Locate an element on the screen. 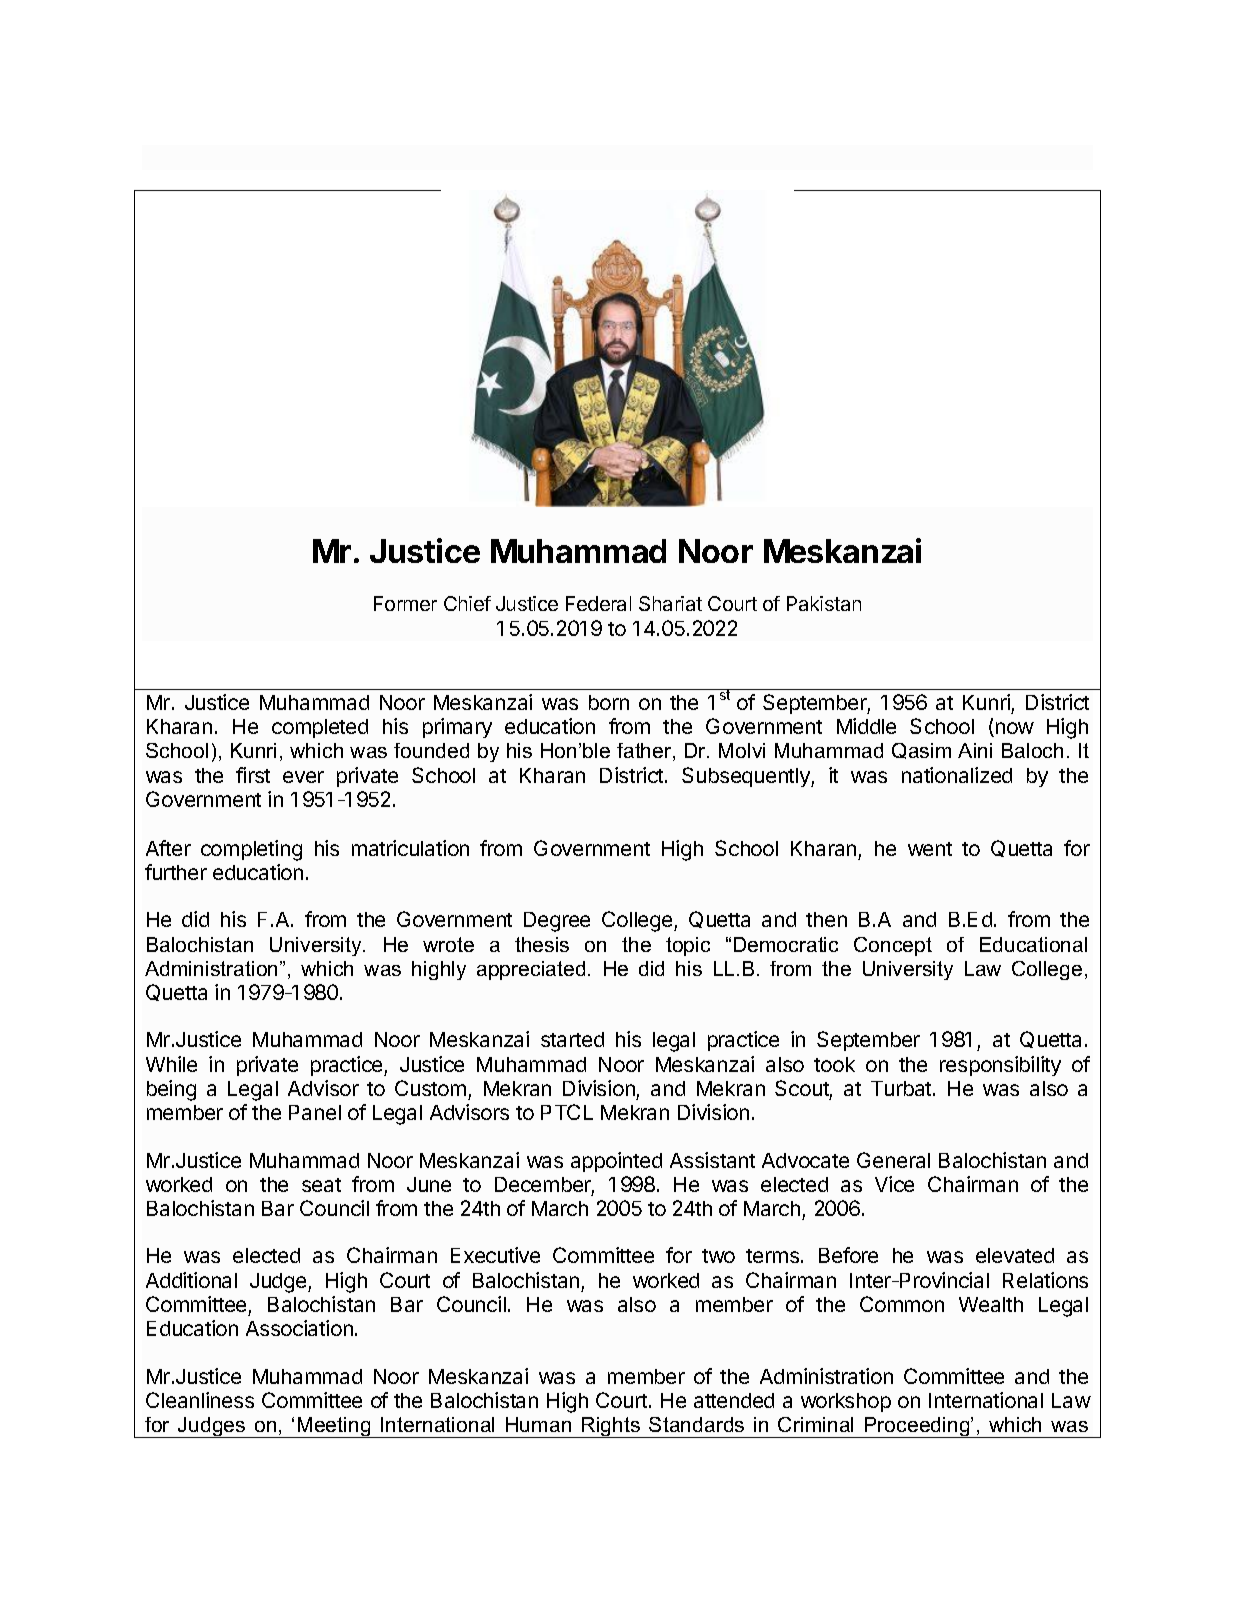 The width and height of the screenshot is (1235, 1598). Cleanliness is located at coordinates (200, 1400).
